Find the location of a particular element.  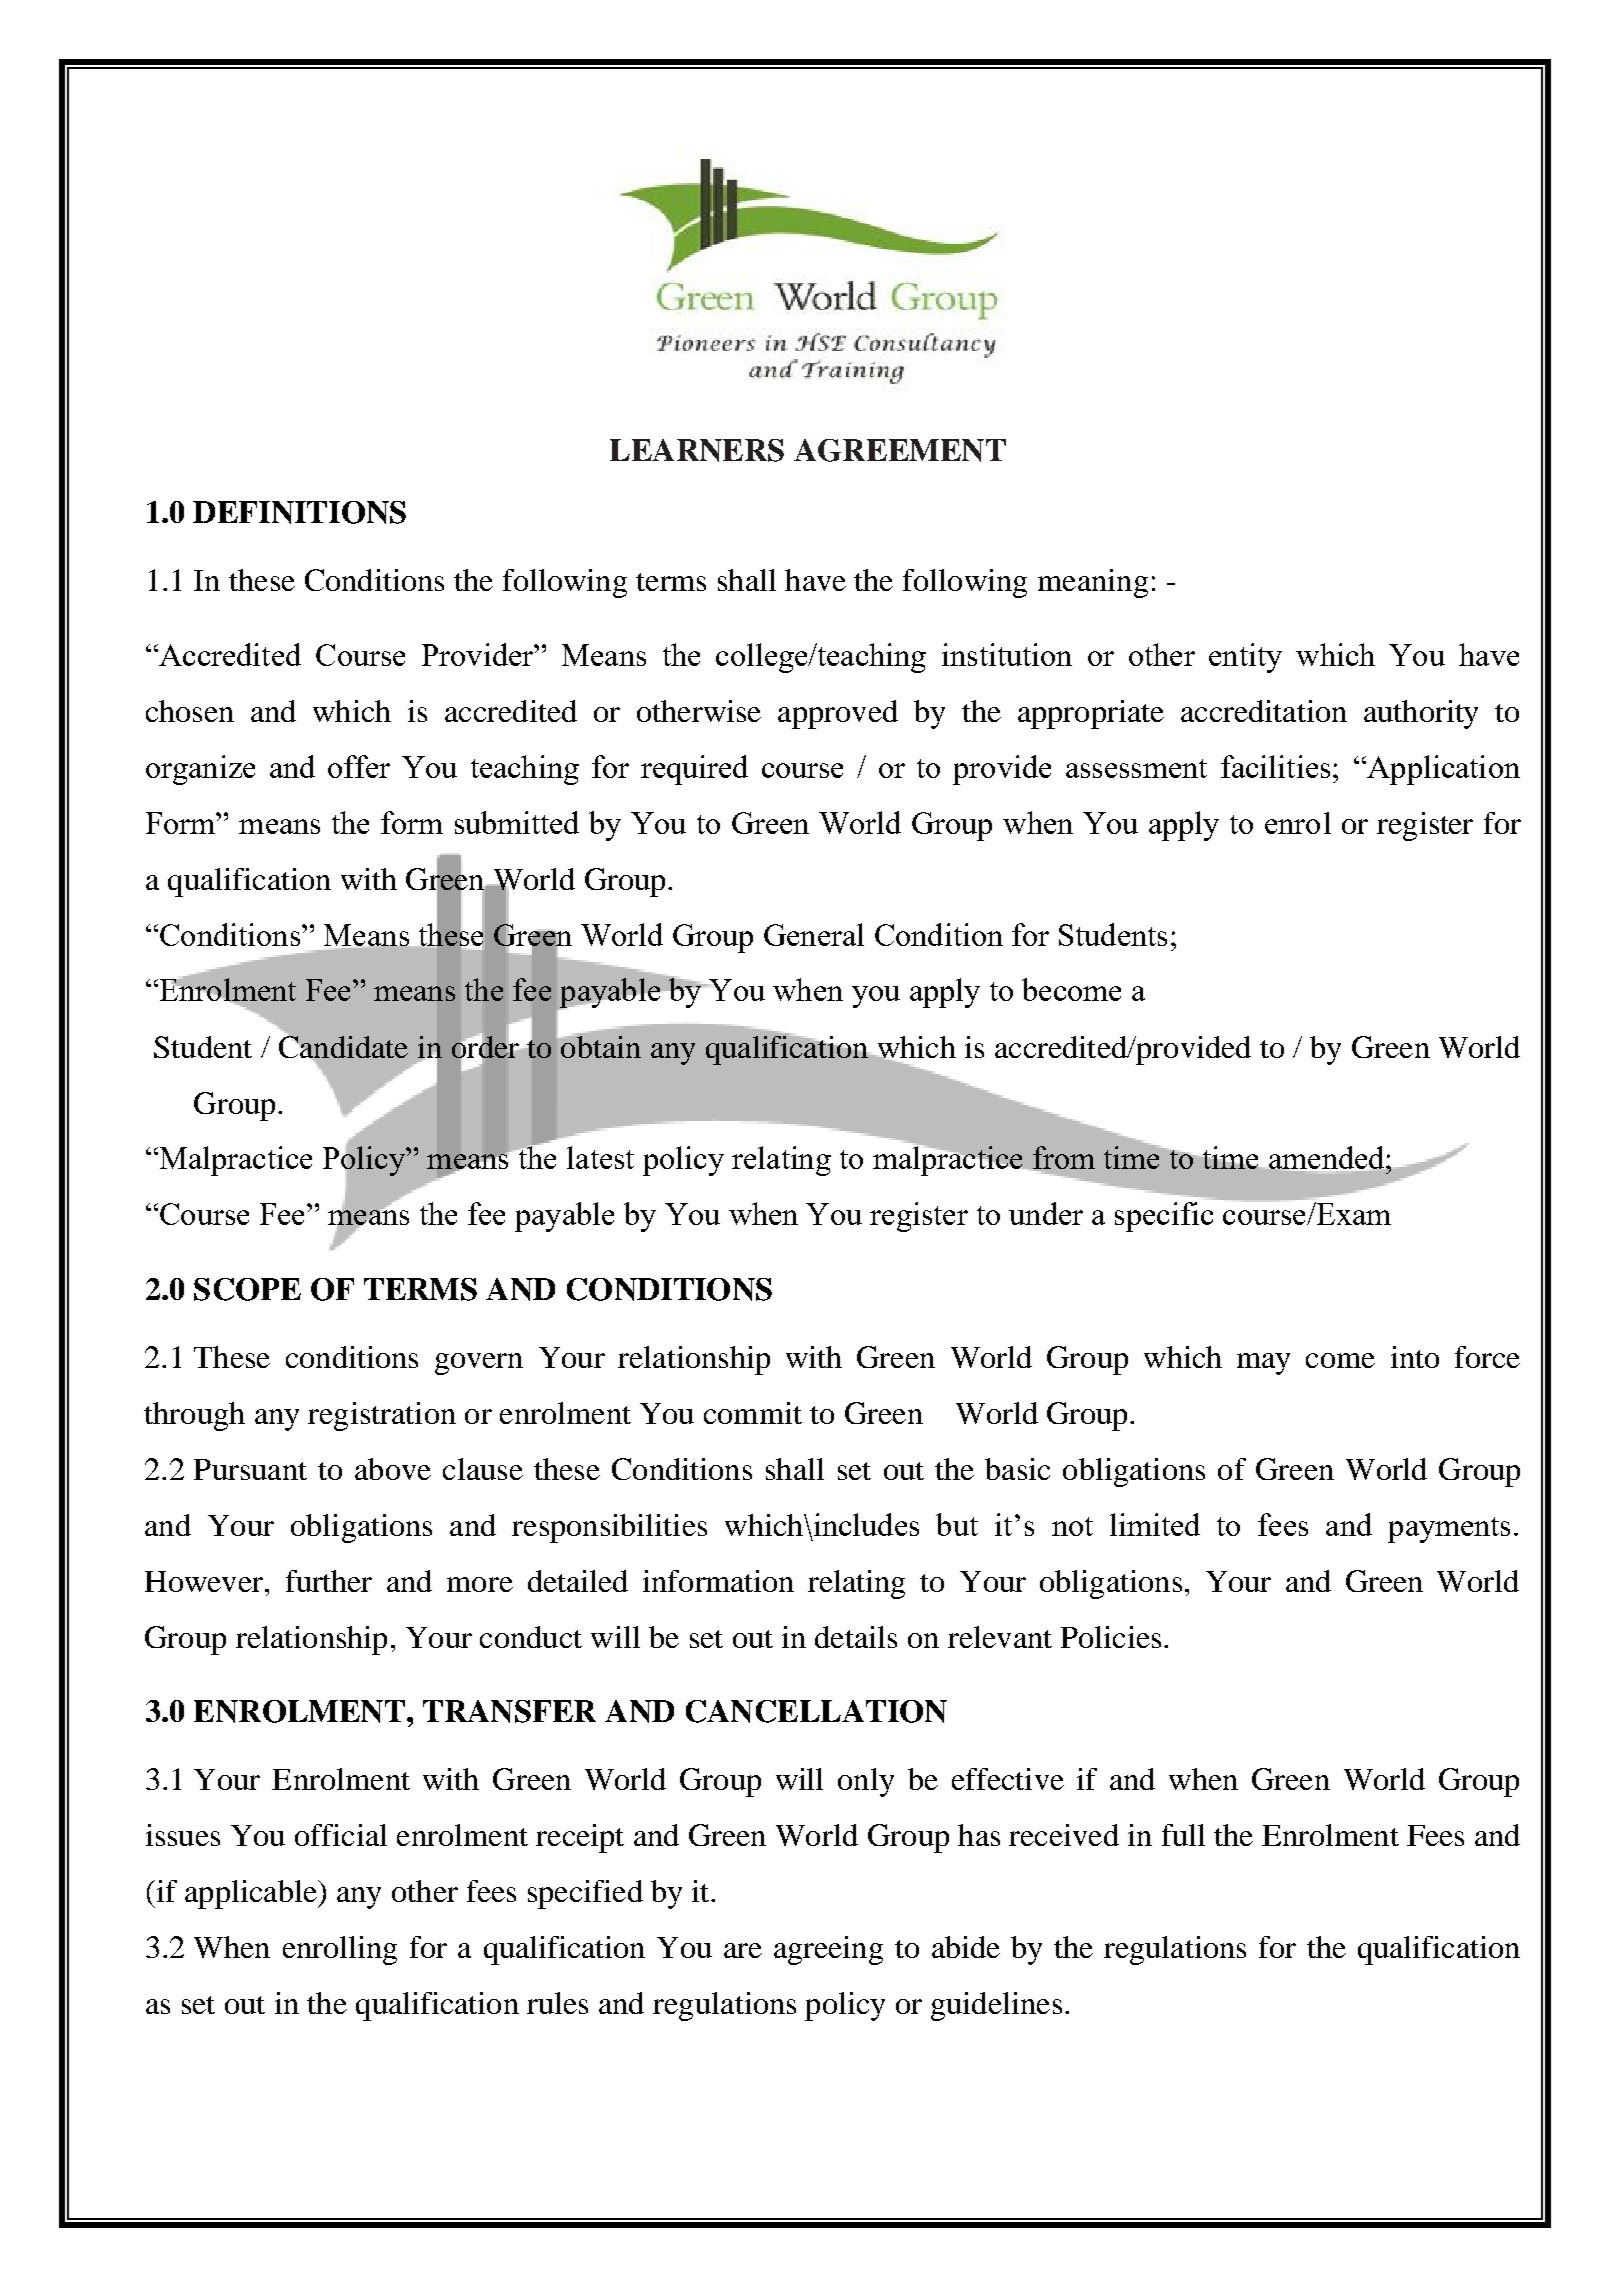

SCOPE is located at coordinates (247, 1289).
